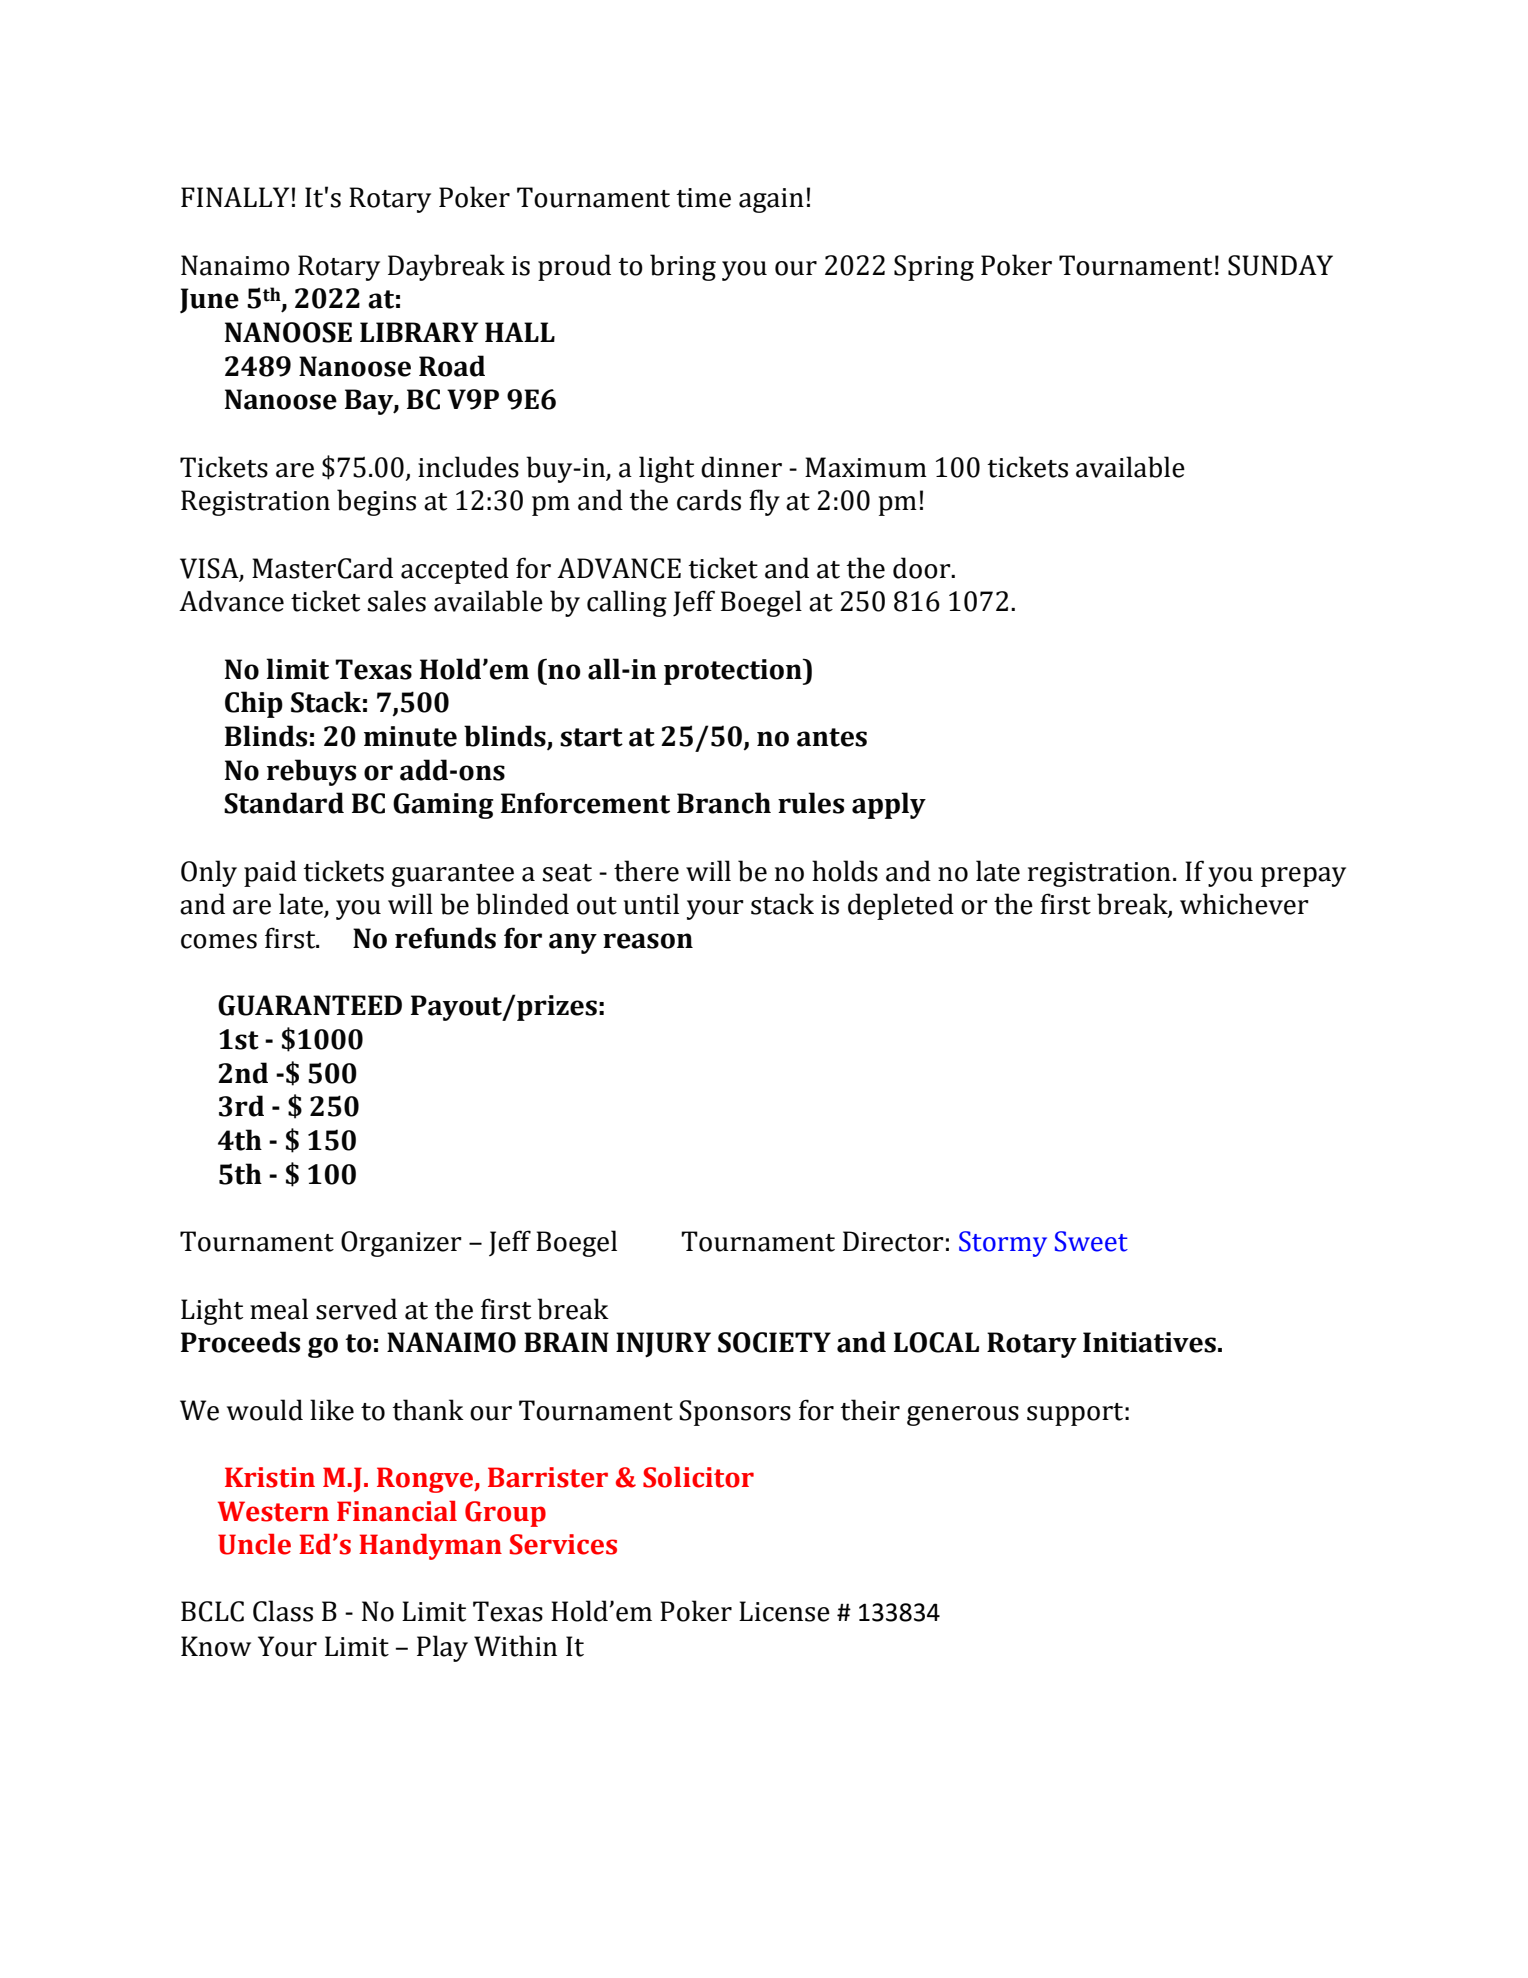  I want to click on again, so click(771, 200).
